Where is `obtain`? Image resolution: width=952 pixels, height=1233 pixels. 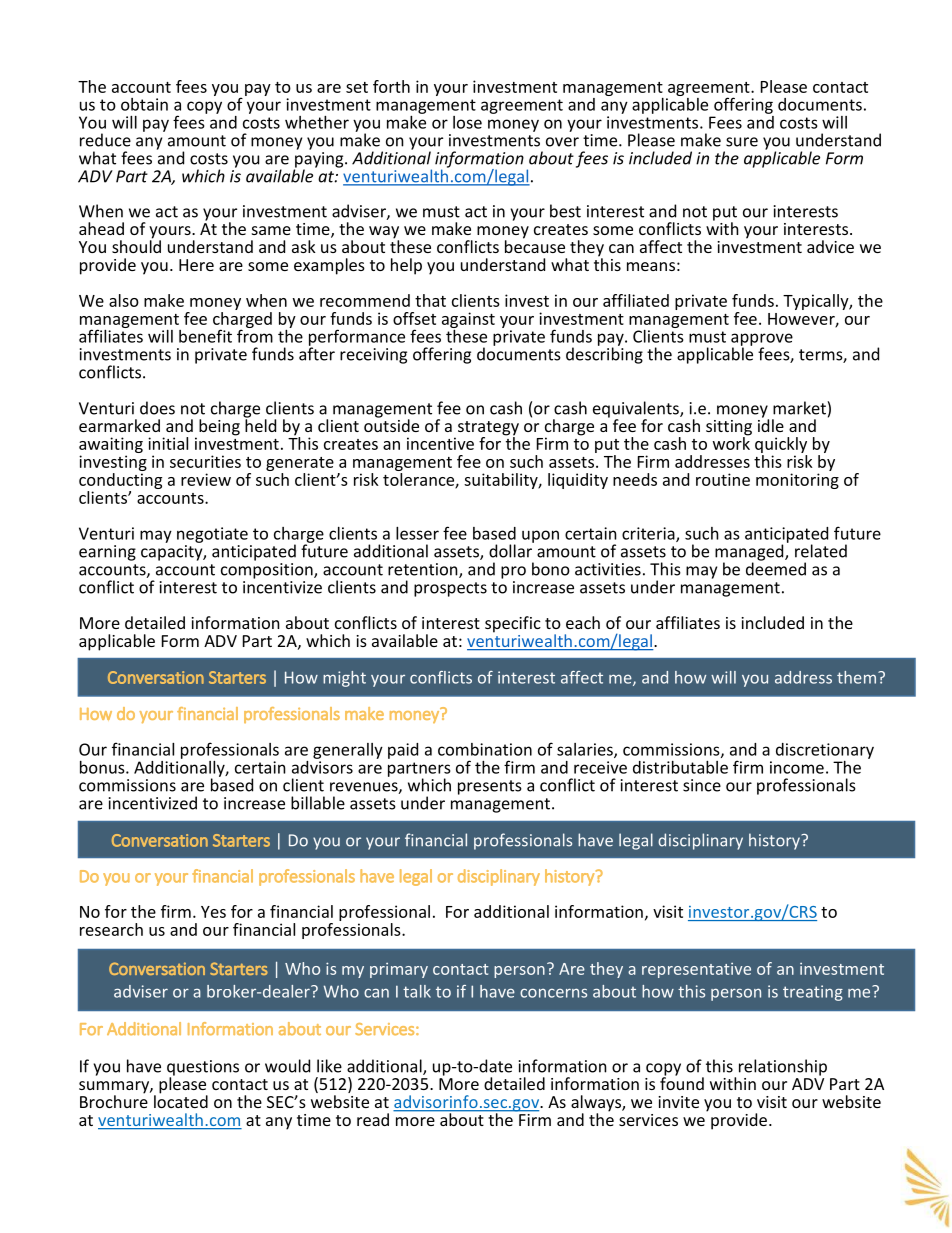 obtain is located at coordinates (144, 104).
